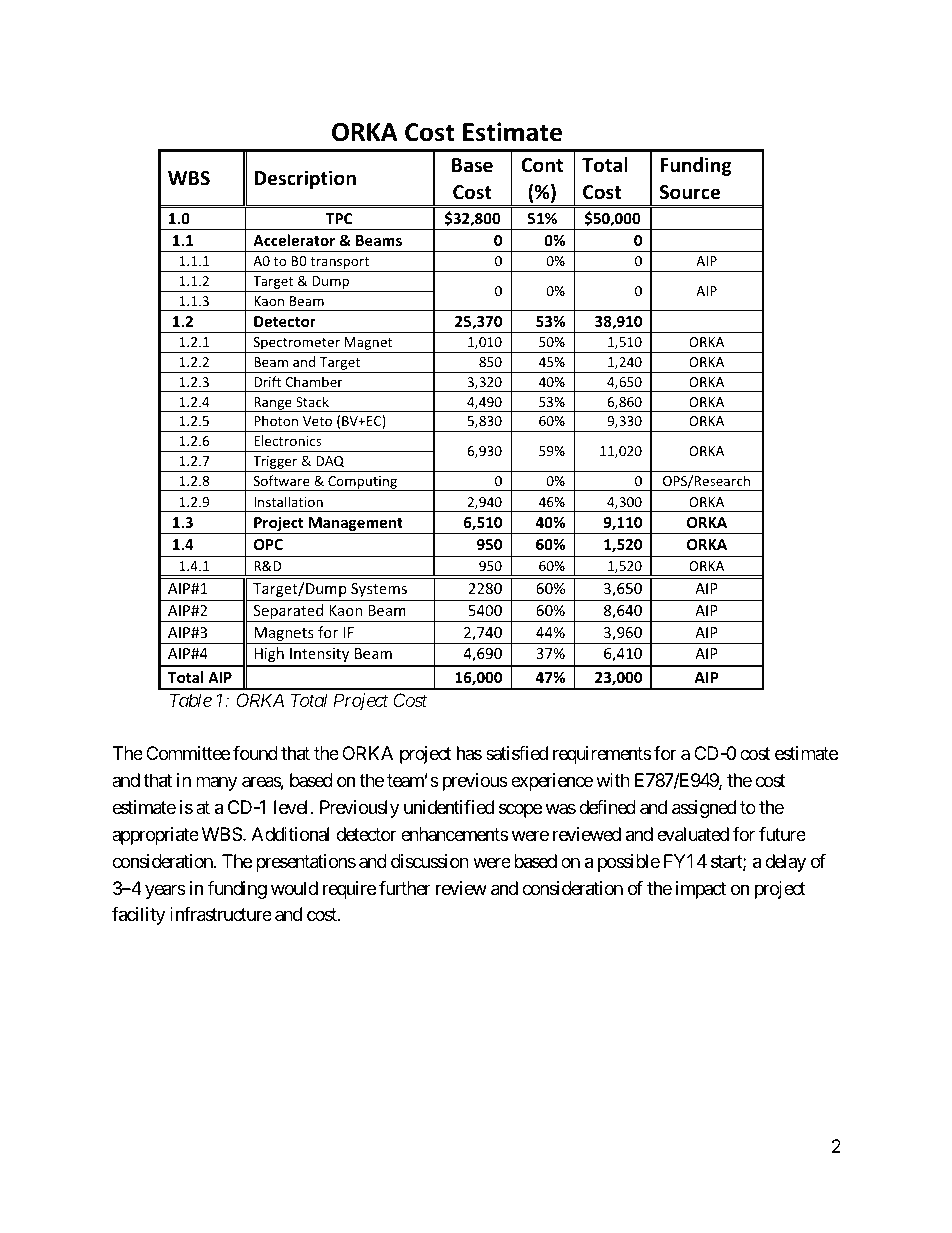  Describe the element at coordinates (362, 483) in the screenshot. I see `Computing` at that location.
